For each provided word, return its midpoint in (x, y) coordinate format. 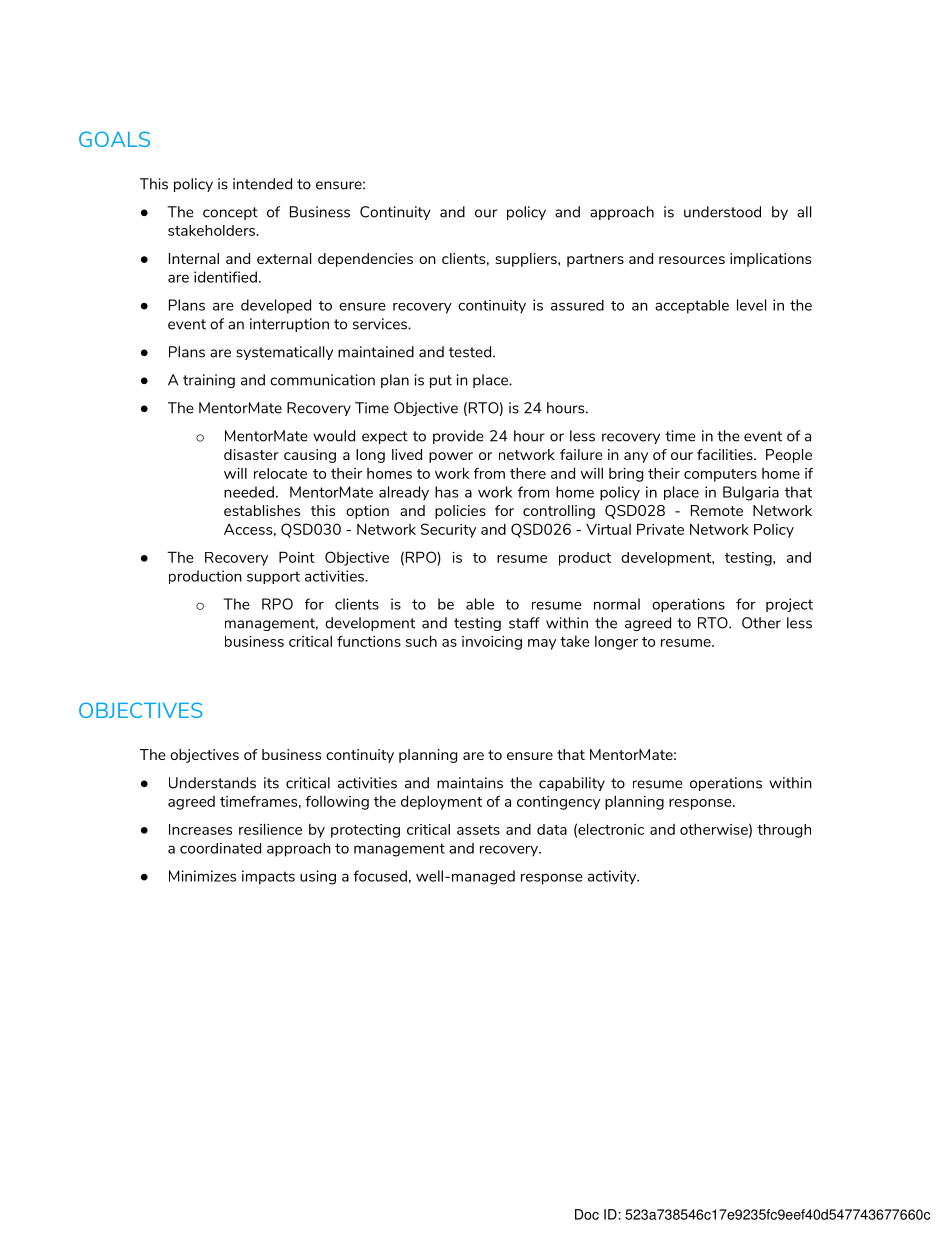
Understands (212, 783)
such (421, 641)
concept (230, 213)
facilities (726, 454)
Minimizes (202, 876)
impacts (268, 877)
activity (613, 877)
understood (722, 212)
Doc (587, 1214)
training (209, 381)
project (789, 605)
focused (380, 876)
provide (458, 437)
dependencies (365, 260)
